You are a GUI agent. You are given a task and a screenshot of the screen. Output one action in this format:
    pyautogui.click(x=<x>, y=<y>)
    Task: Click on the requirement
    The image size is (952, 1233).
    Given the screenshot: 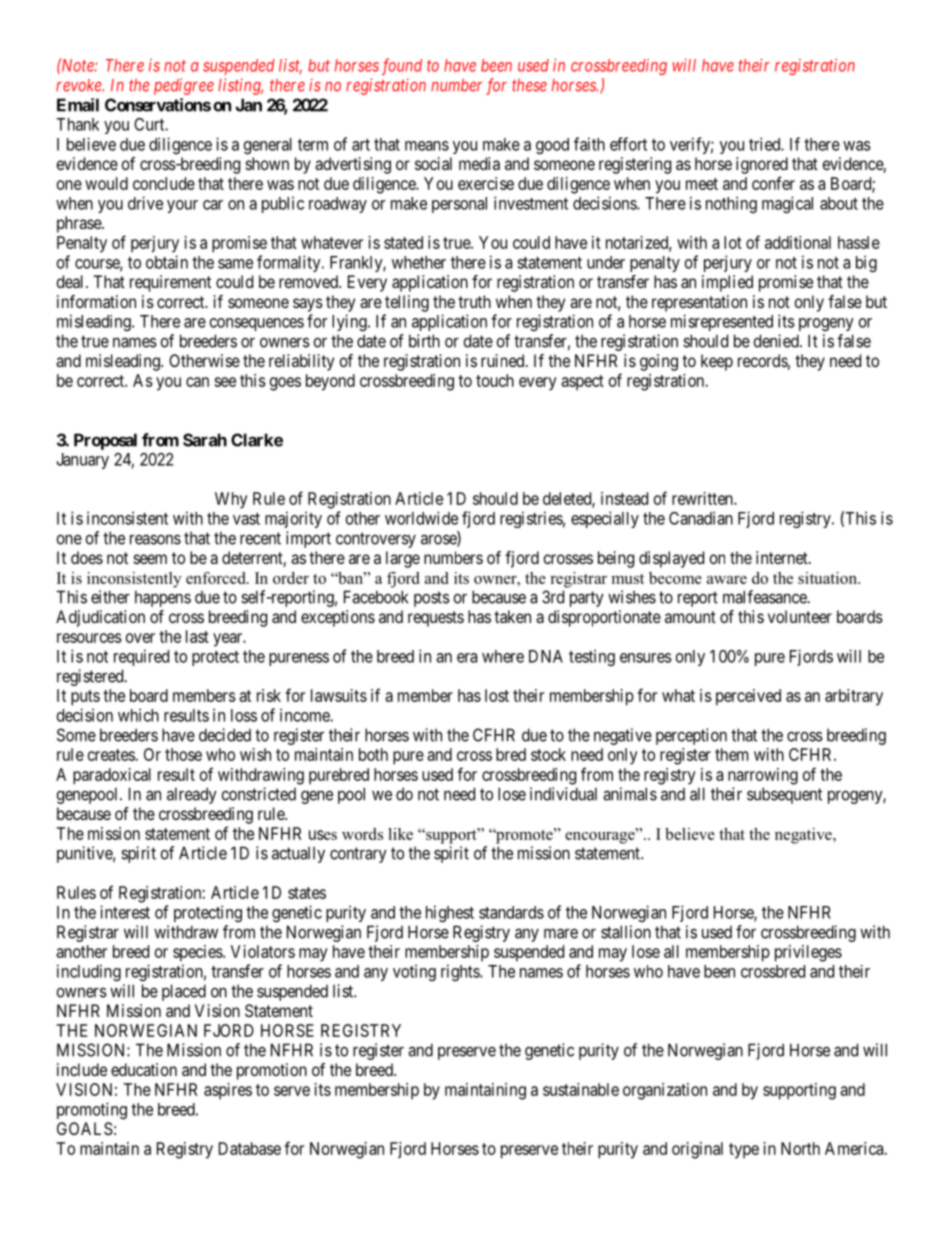 What is the action you would take?
    pyautogui.click(x=170, y=283)
